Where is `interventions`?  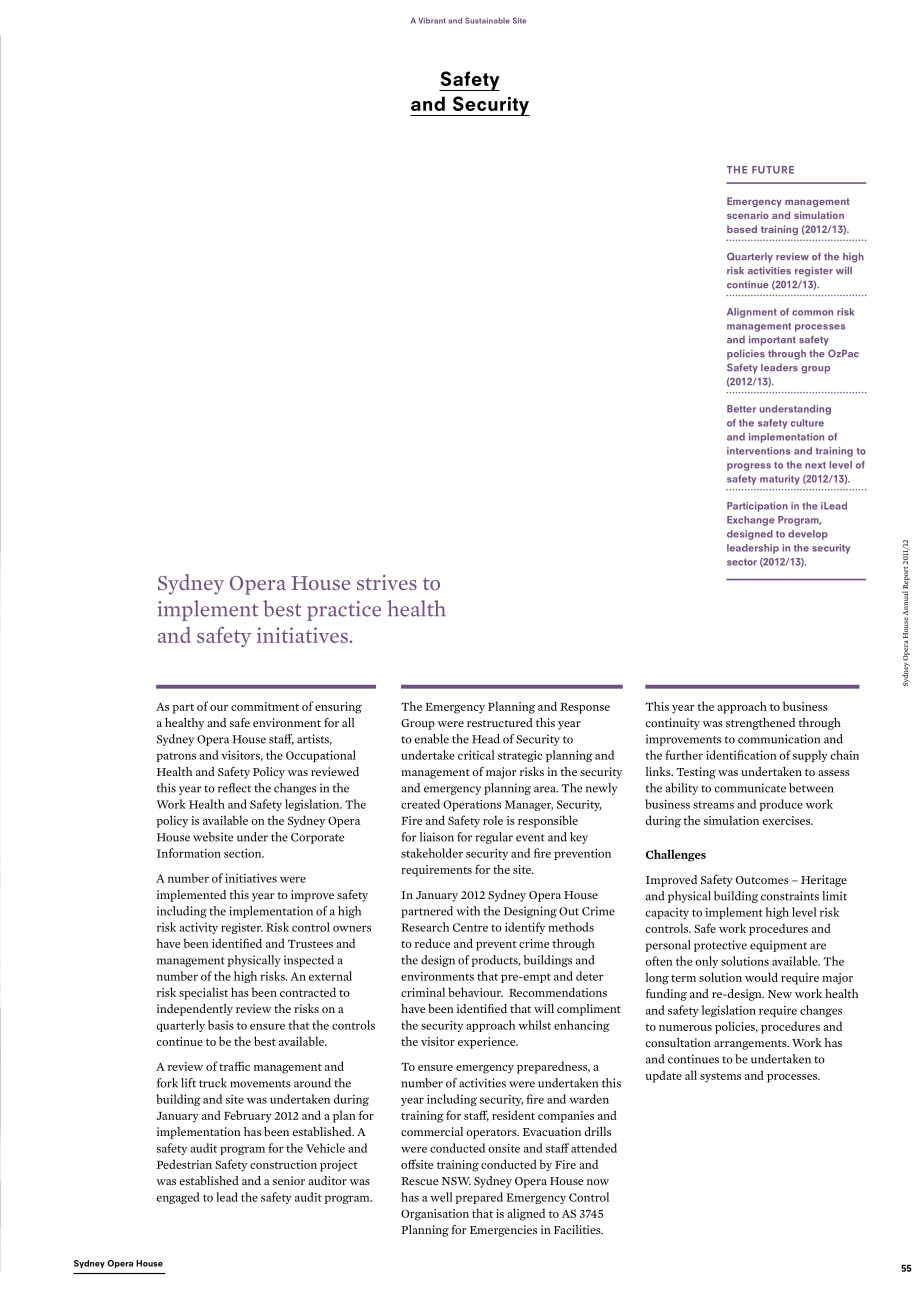 interventions is located at coordinates (758, 451).
